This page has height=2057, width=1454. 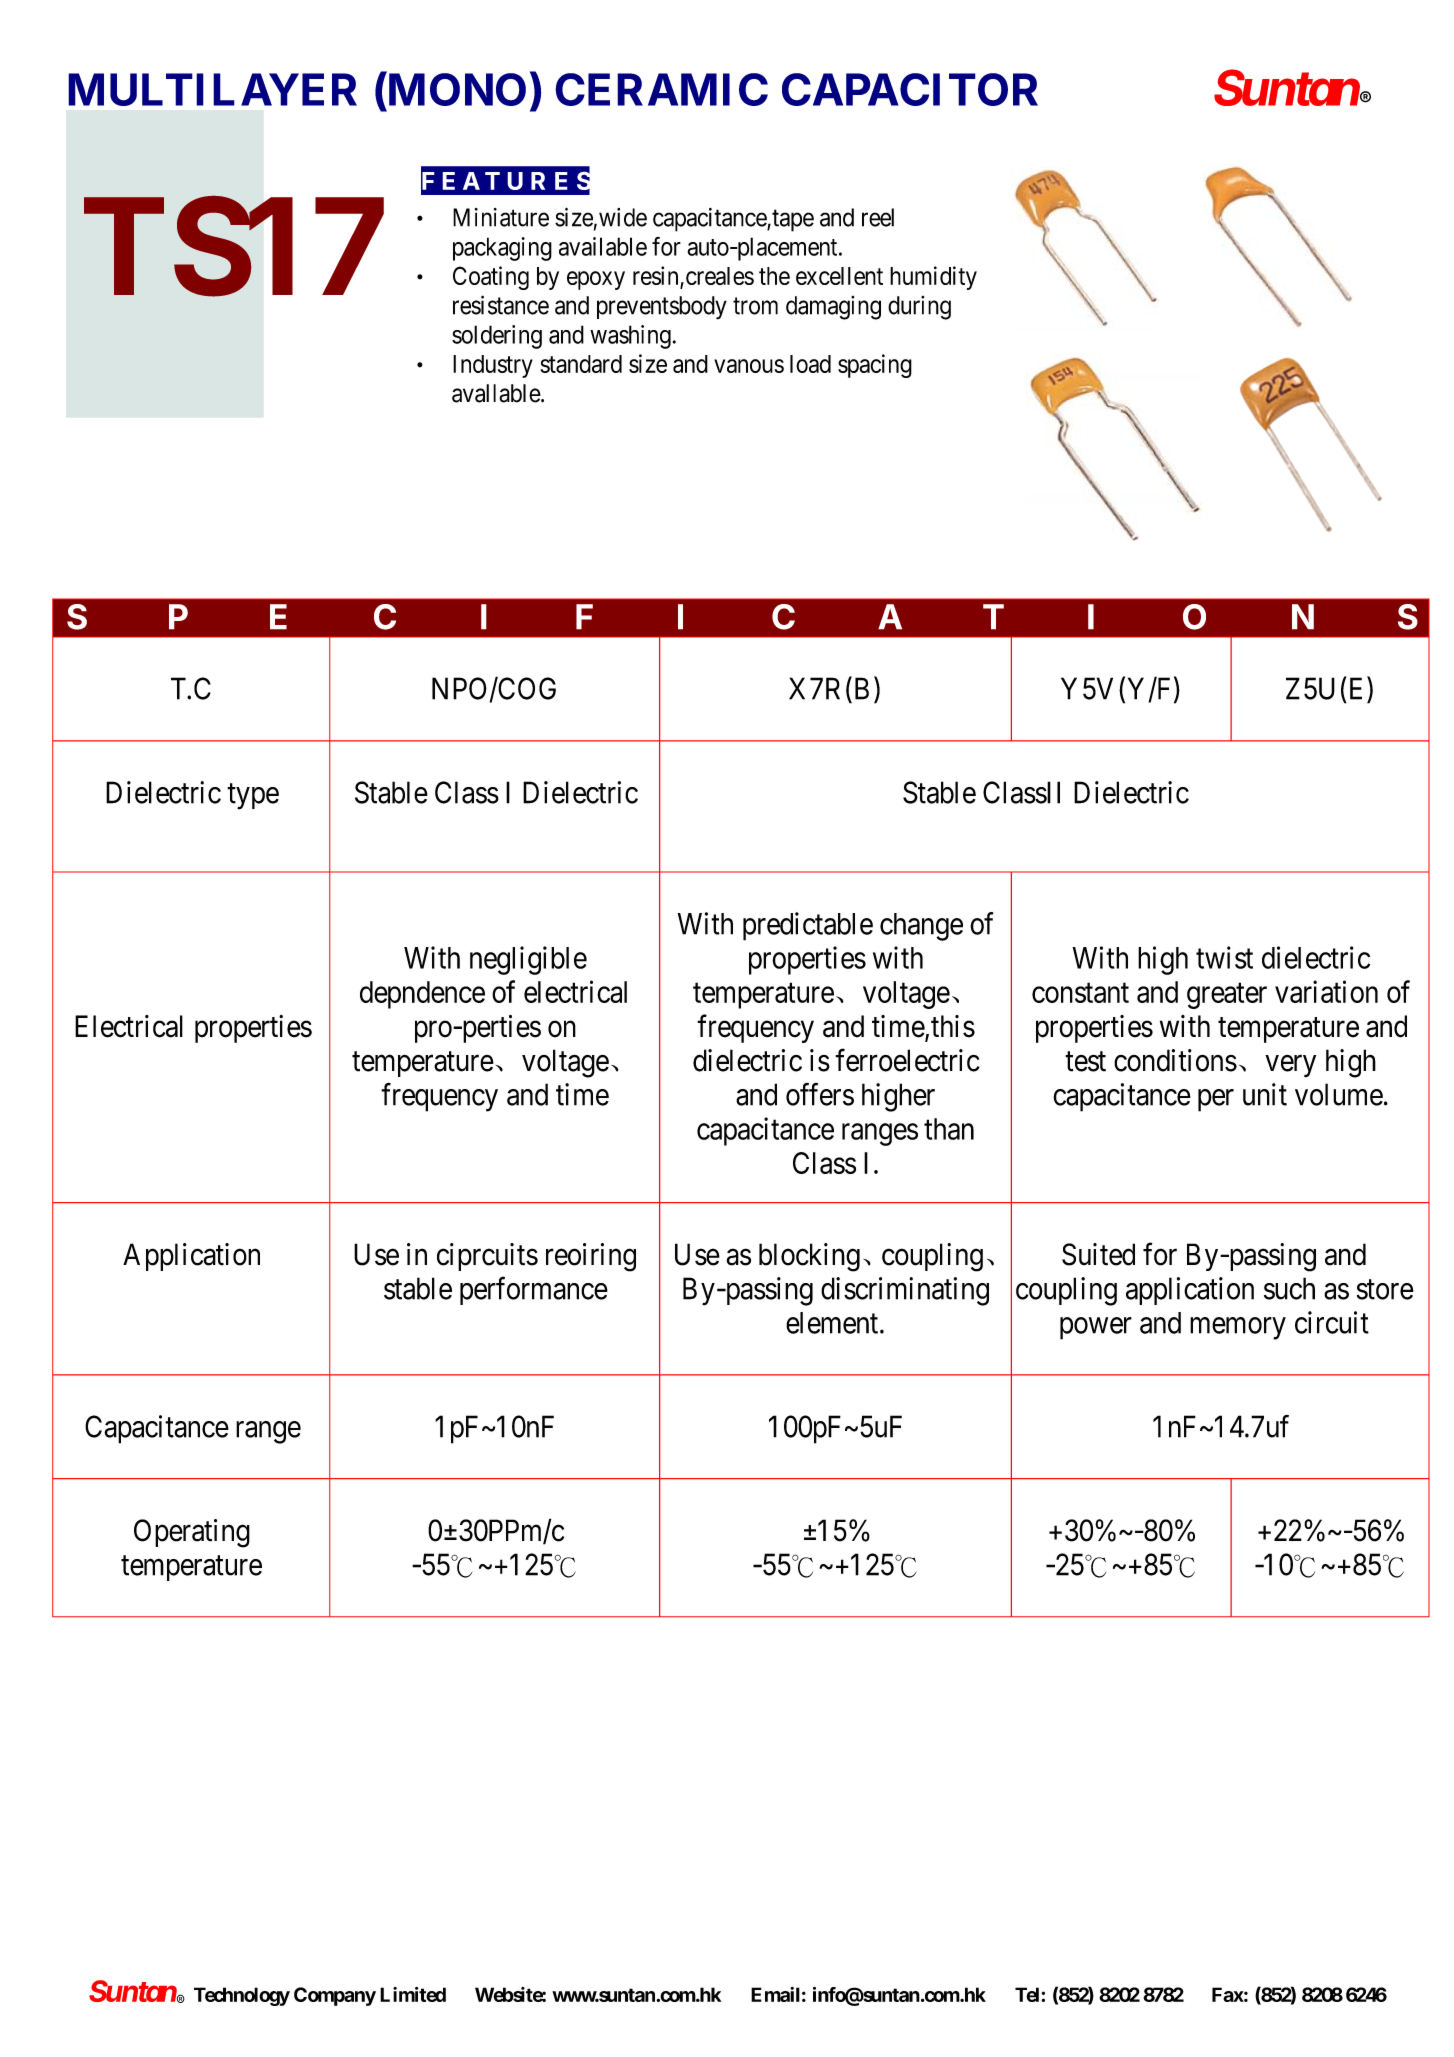 I want to click on MONO, so click(x=455, y=91).
